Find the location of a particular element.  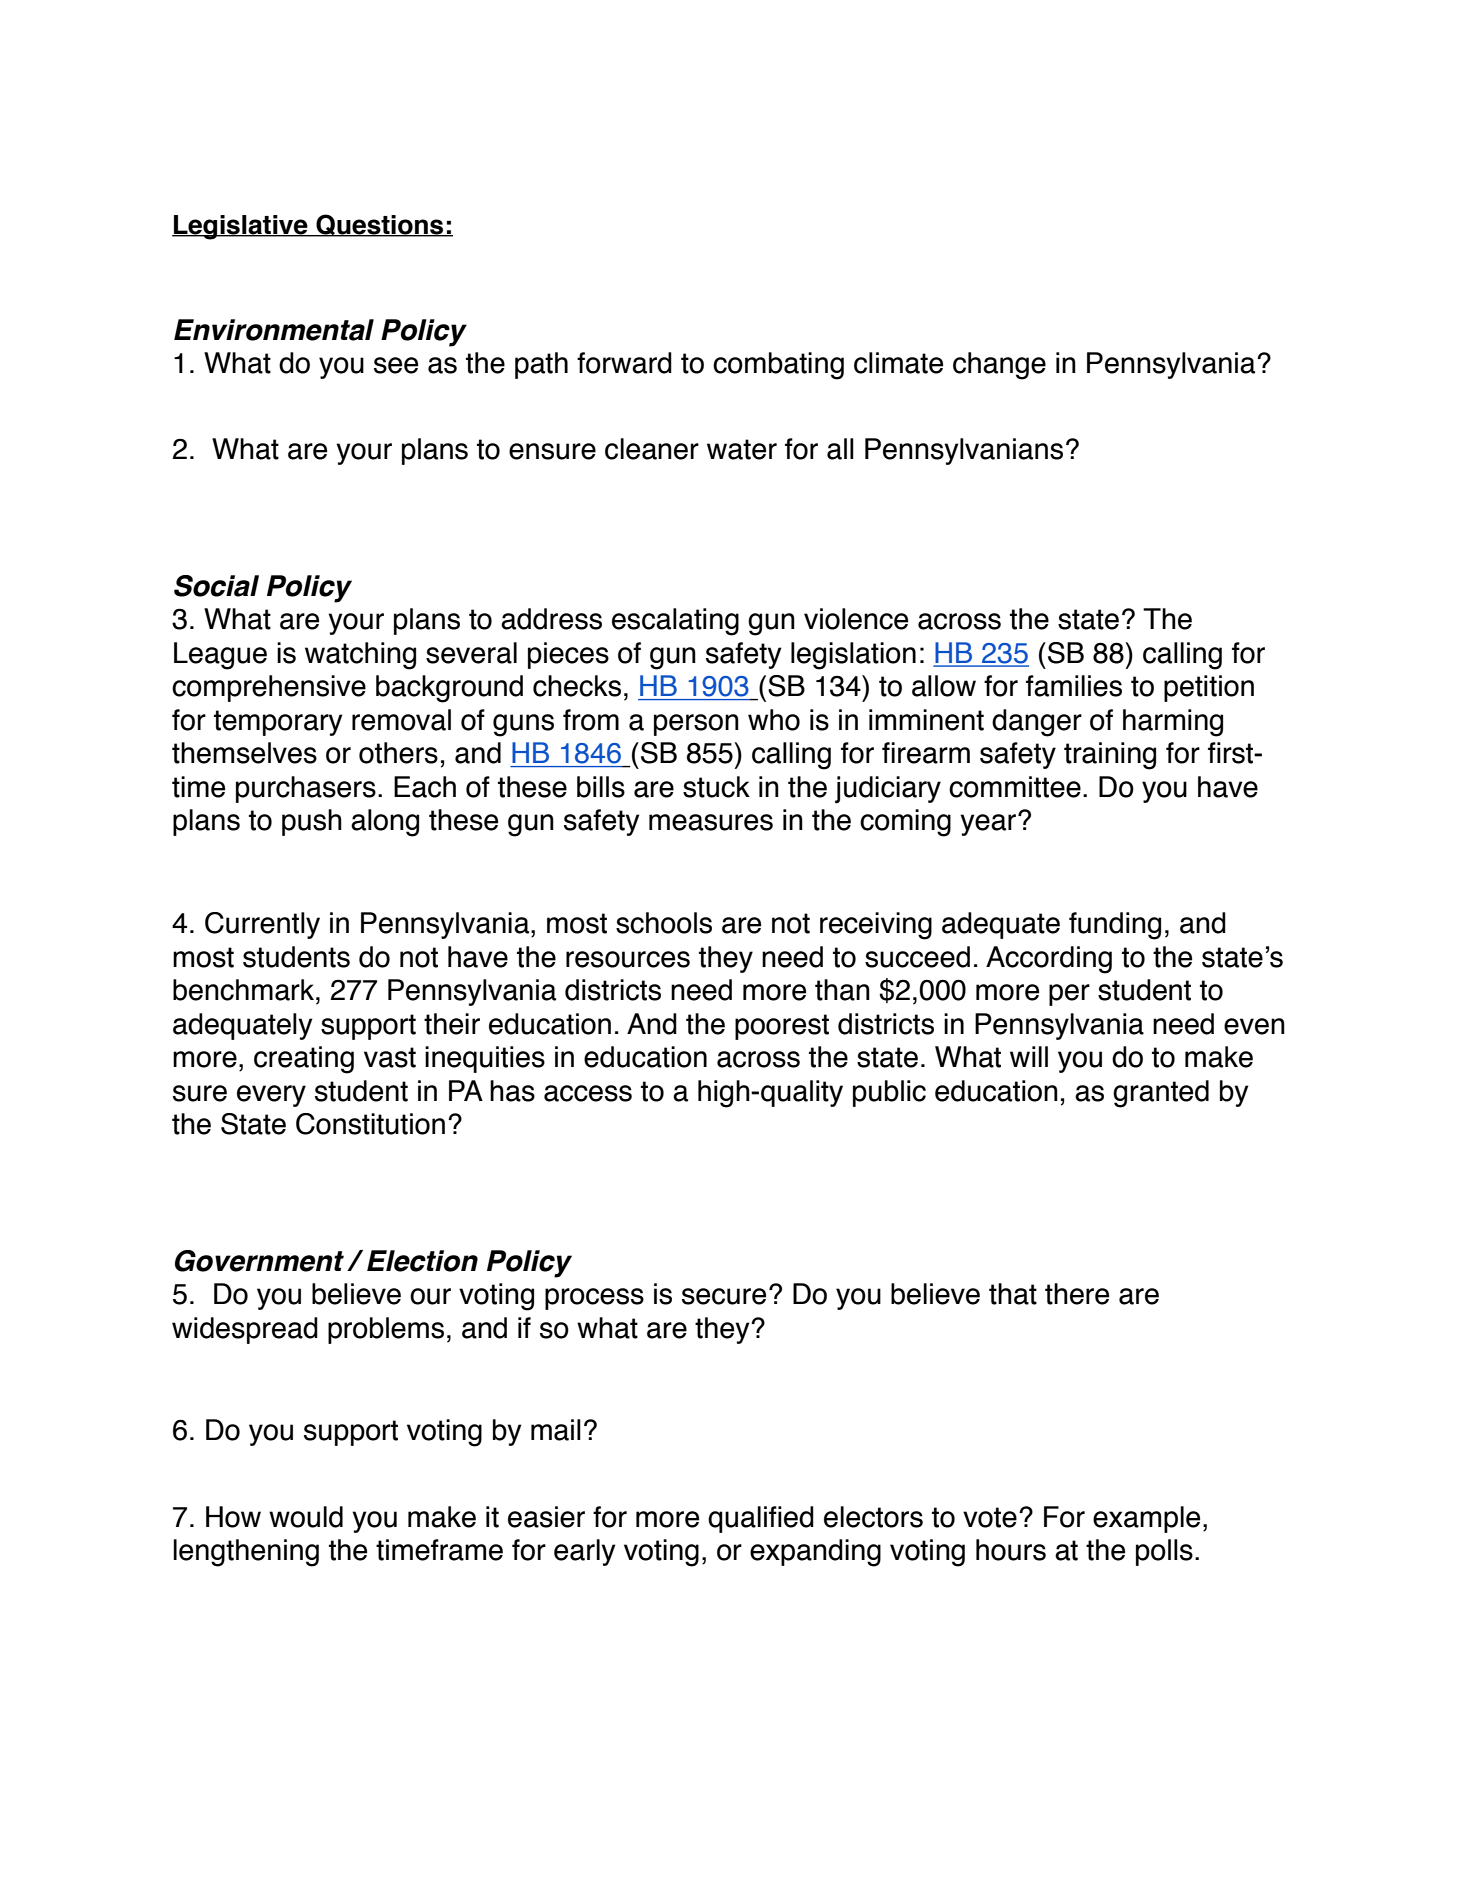

would is located at coordinates (306, 1517).
